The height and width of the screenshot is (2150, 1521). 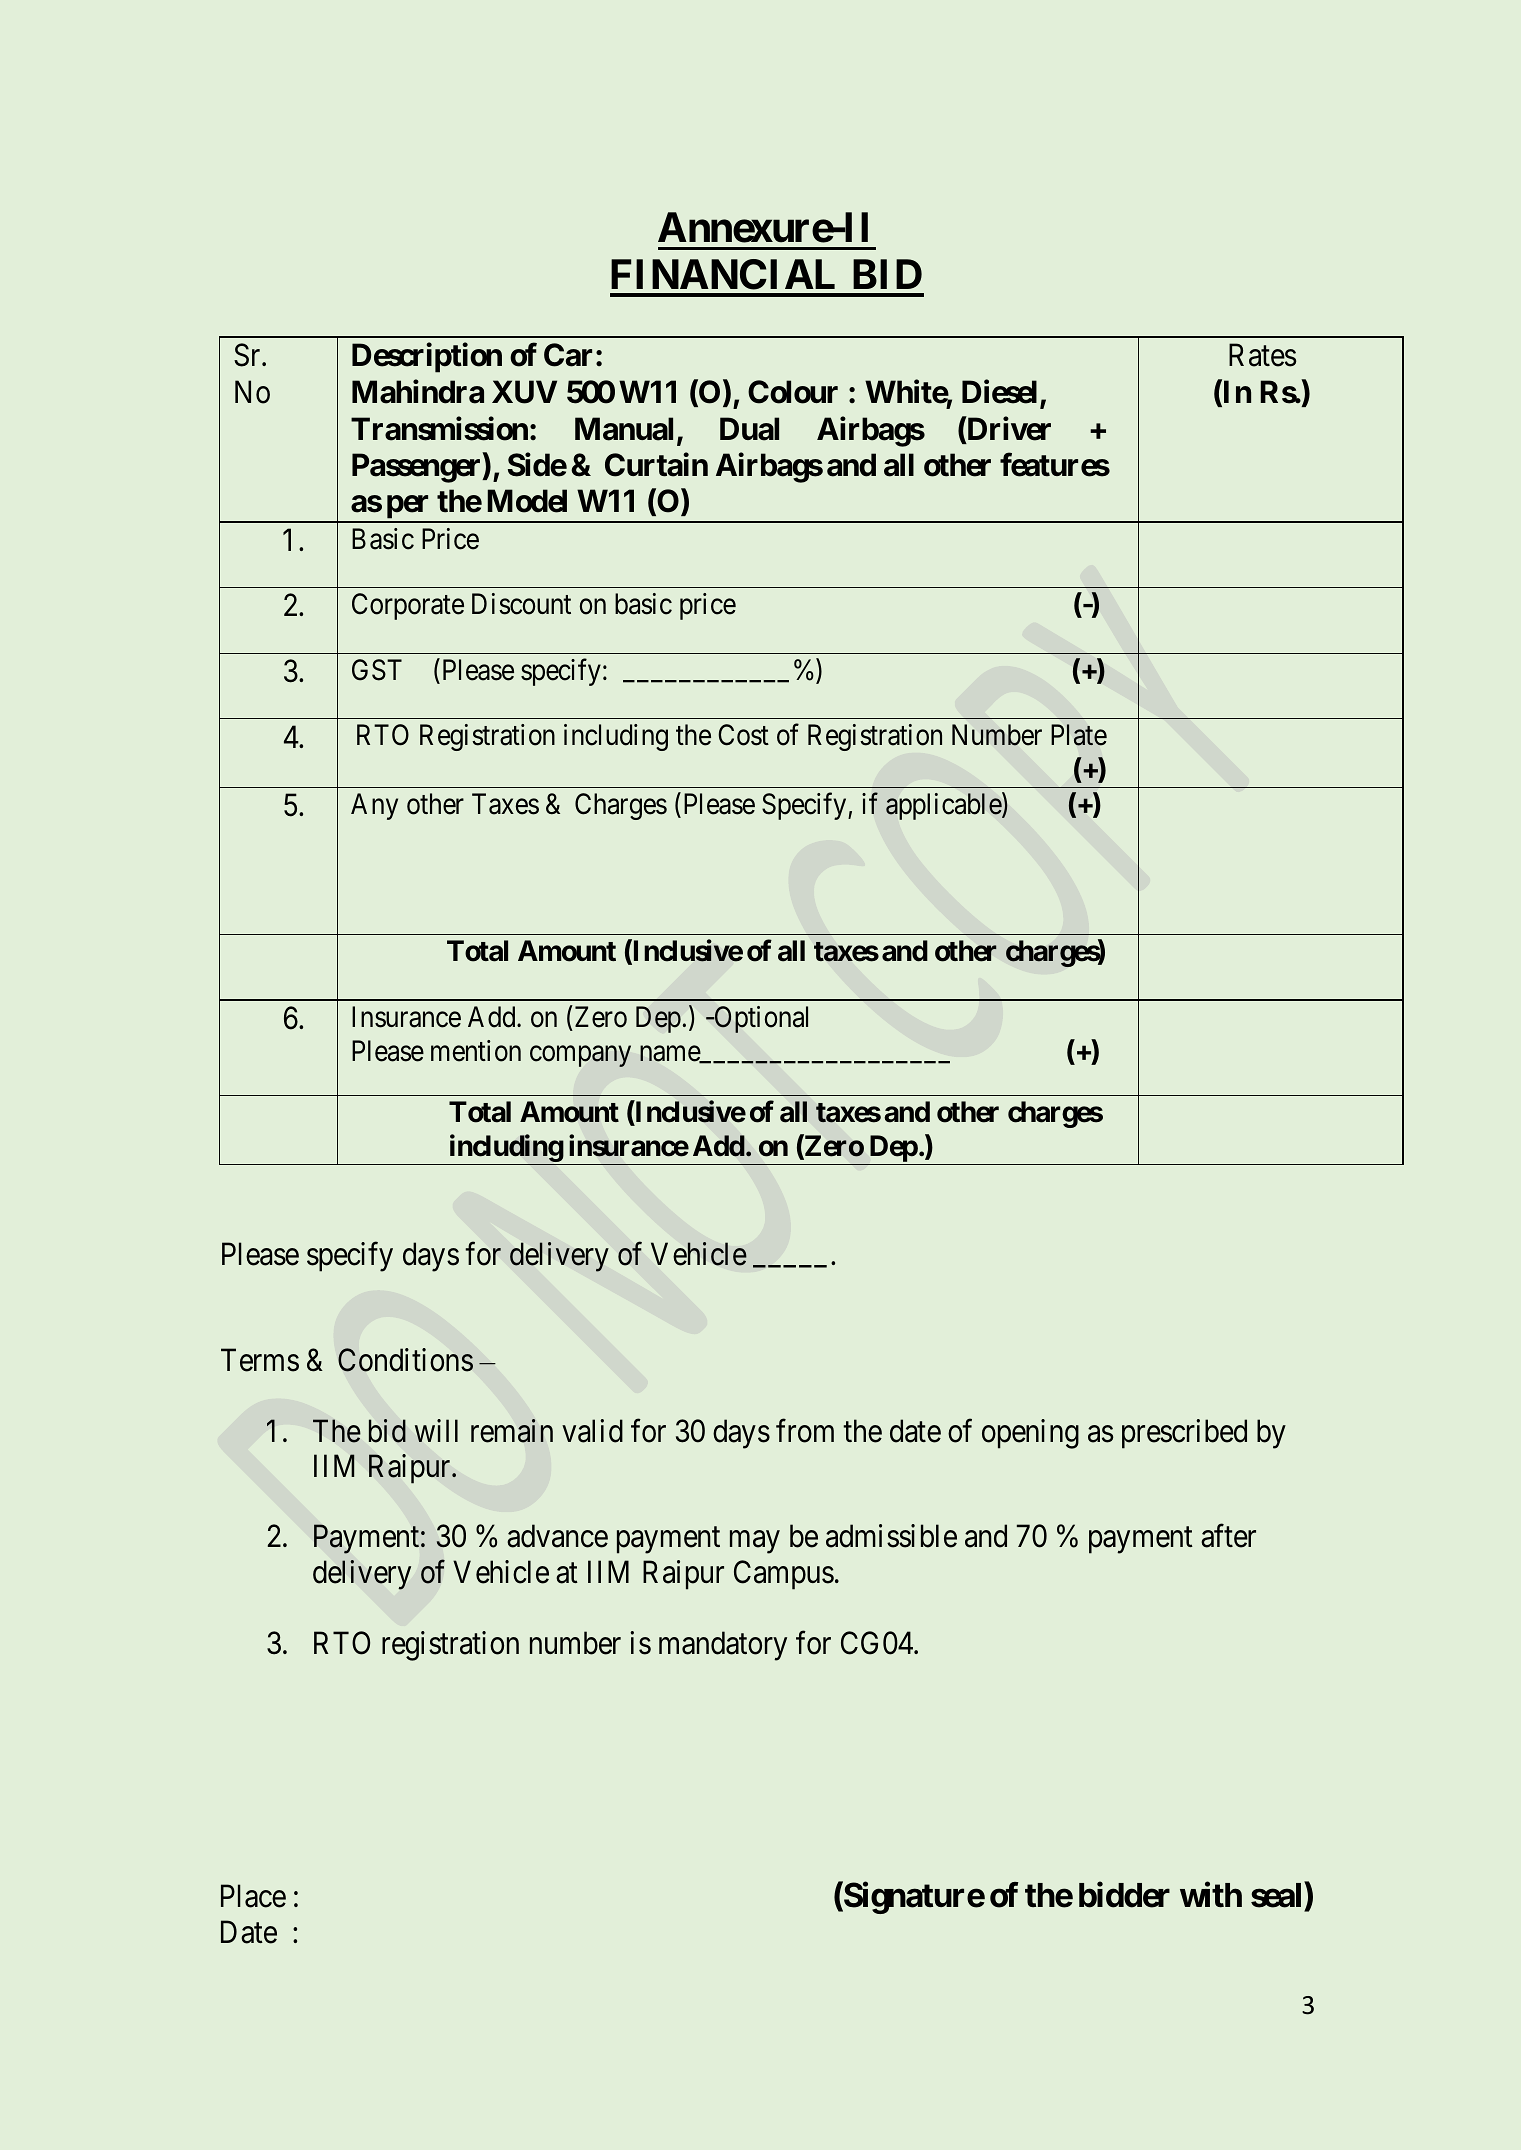 I want to click on Cost, so click(x=743, y=735).
